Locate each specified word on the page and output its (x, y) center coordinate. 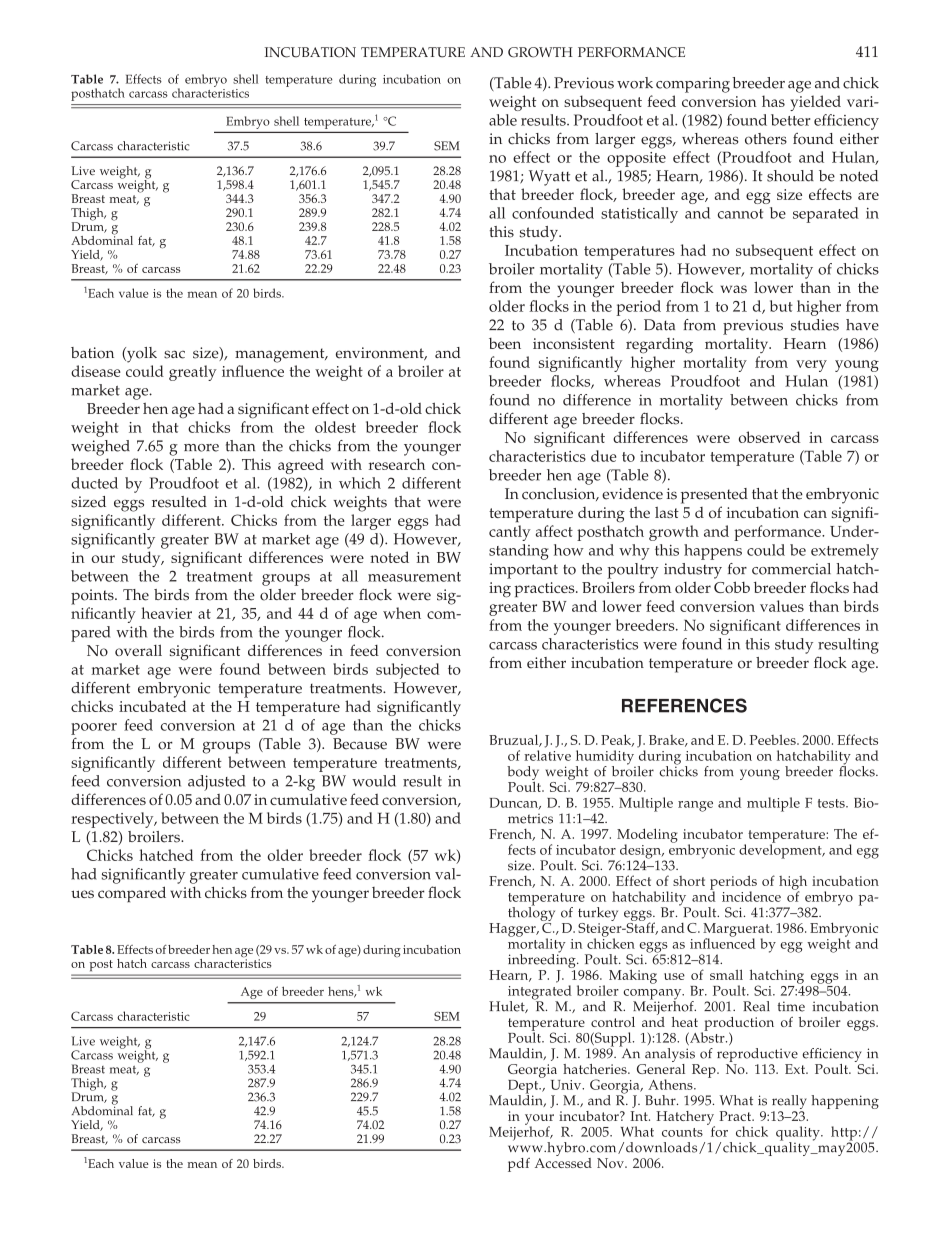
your (539, 1120)
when (402, 613)
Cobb (732, 587)
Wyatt (549, 178)
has (773, 101)
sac (174, 354)
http (844, 1134)
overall (138, 650)
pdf (519, 1165)
